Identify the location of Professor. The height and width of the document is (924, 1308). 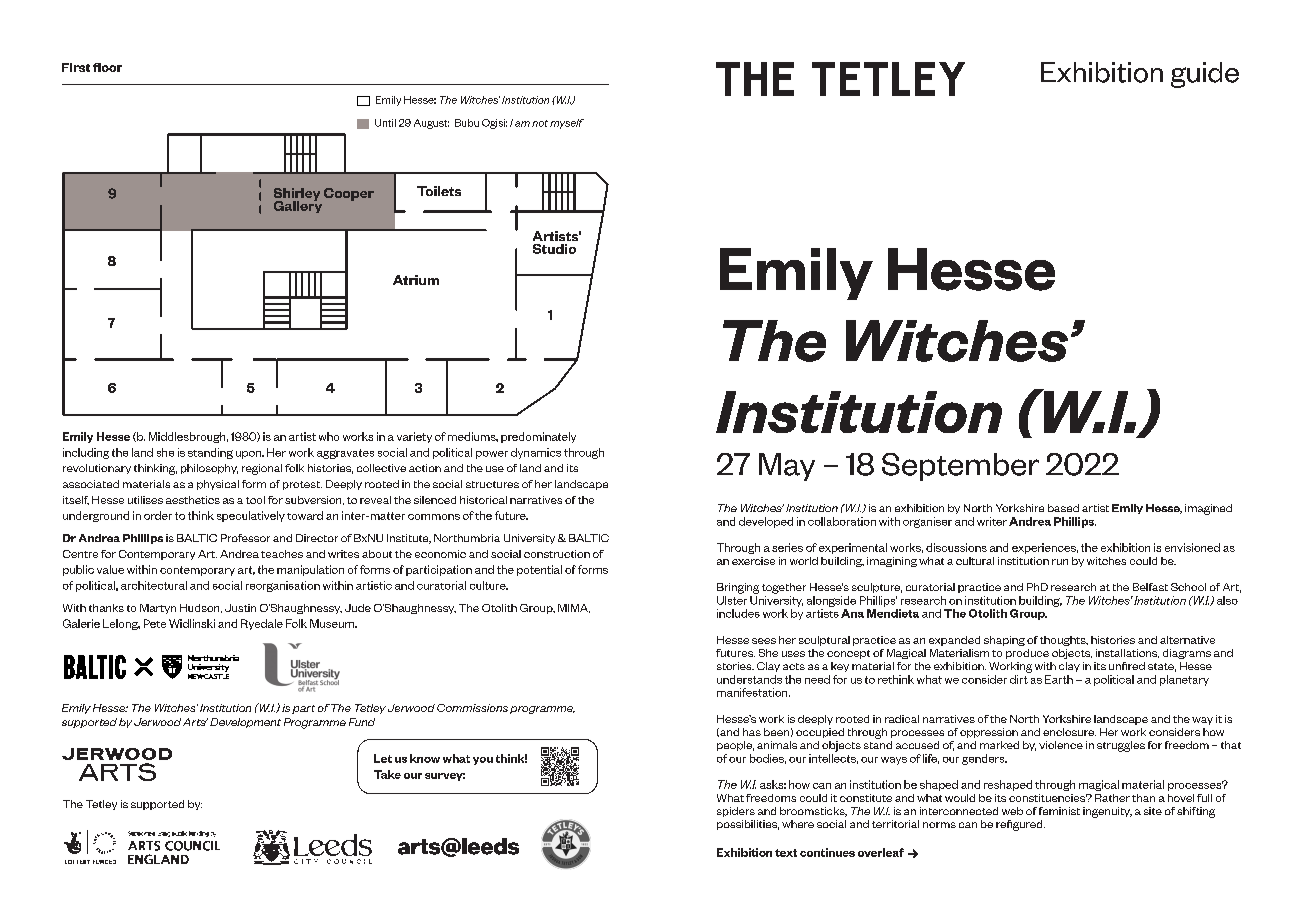
(245, 538).
